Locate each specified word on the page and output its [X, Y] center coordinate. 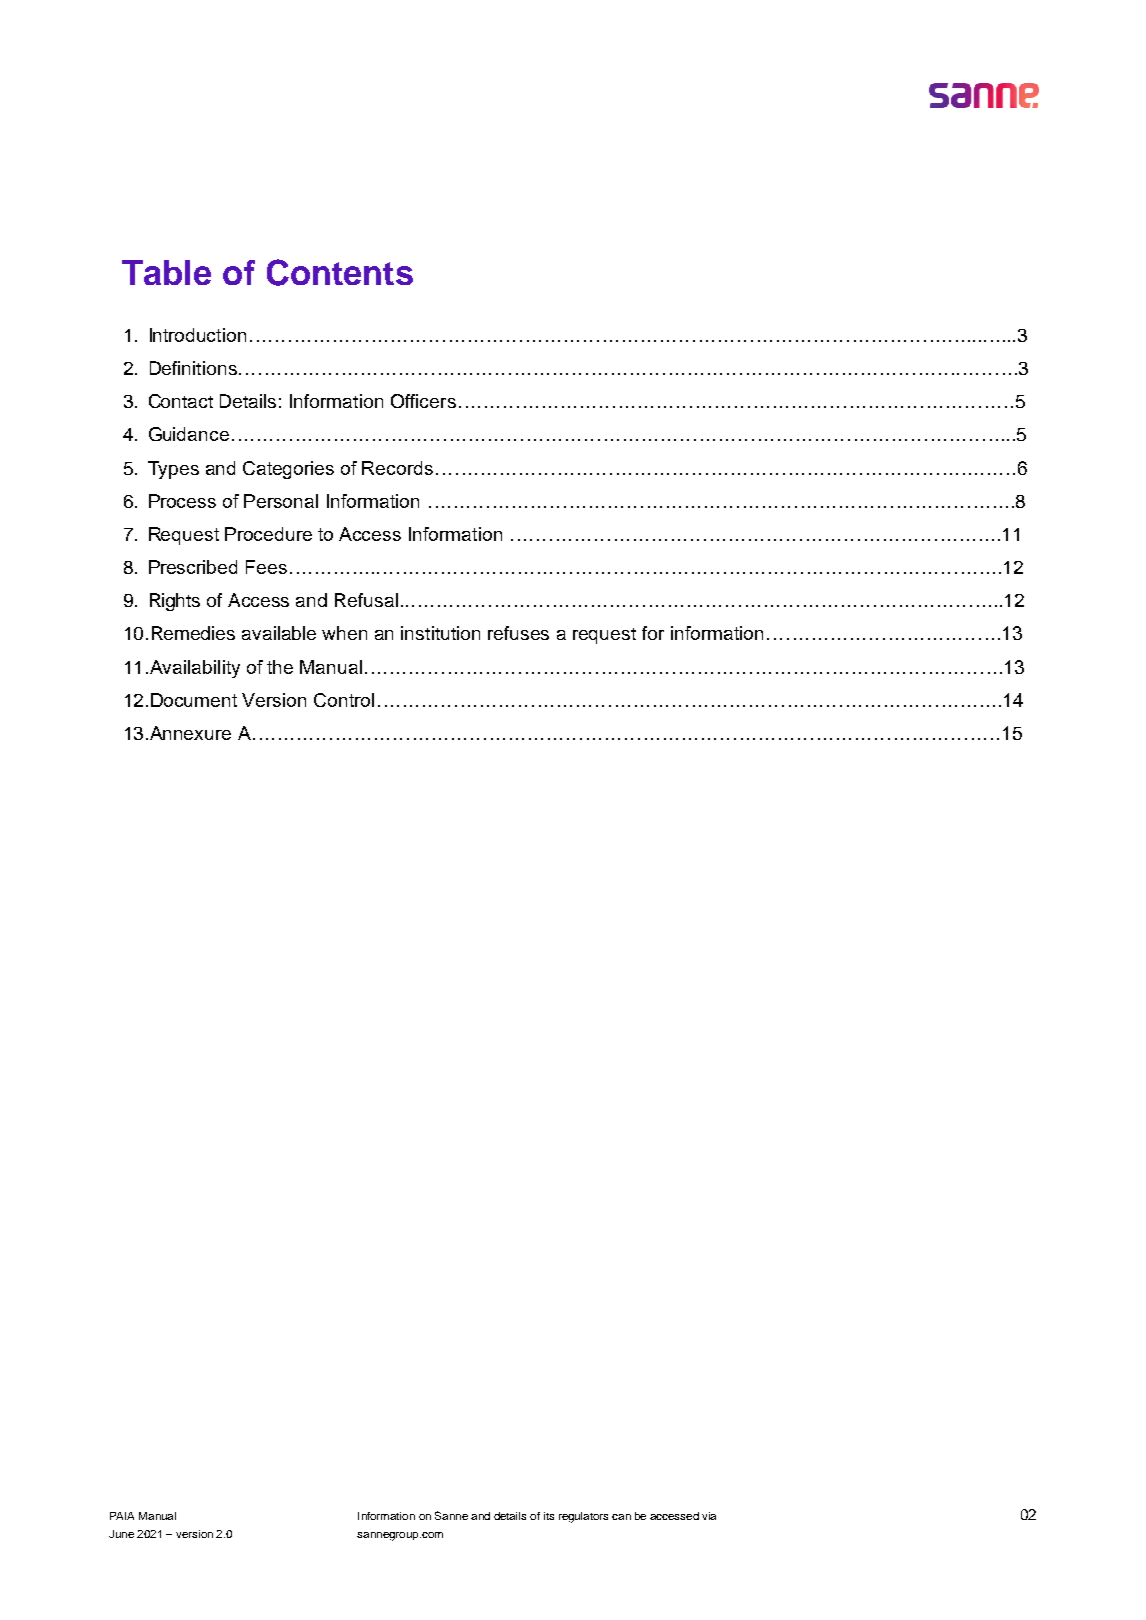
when [344, 633]
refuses [518, 633]
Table [166, 272]
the [280, 667]
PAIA [122, 1516]
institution [440, 633]
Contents [340, 272]
